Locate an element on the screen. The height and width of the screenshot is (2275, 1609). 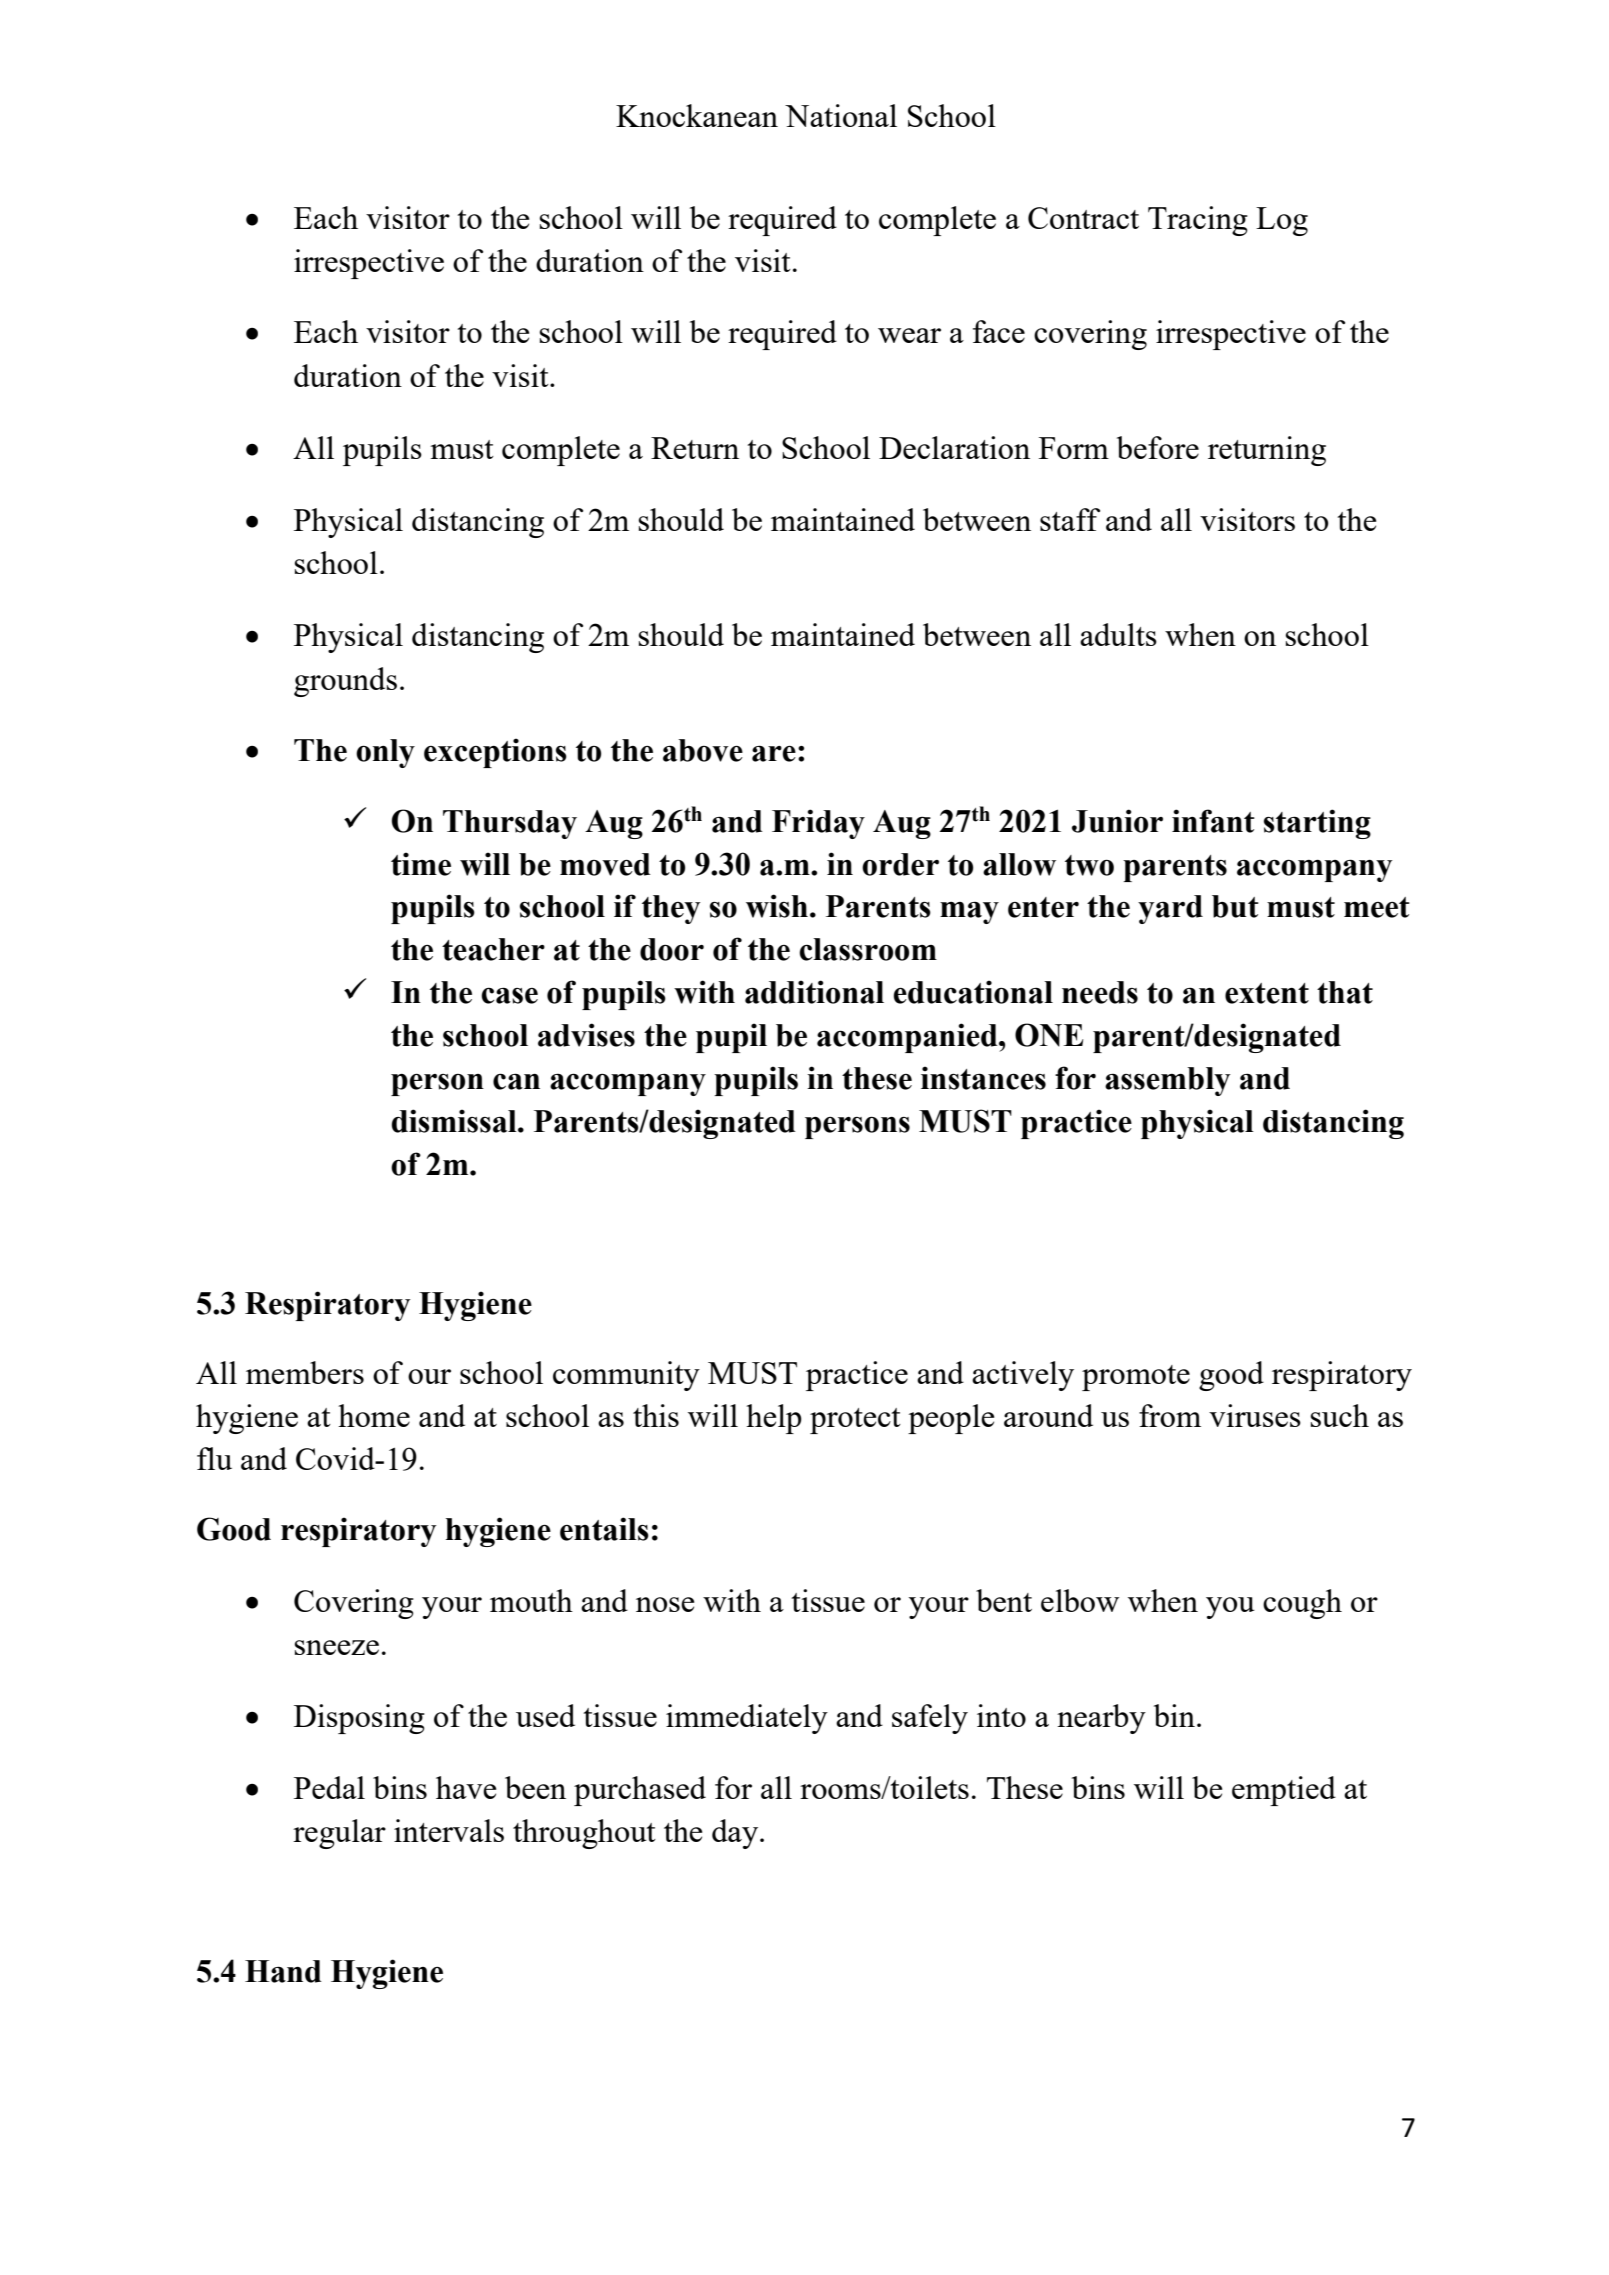
Tracing is located at coordinates (1198, 221).
